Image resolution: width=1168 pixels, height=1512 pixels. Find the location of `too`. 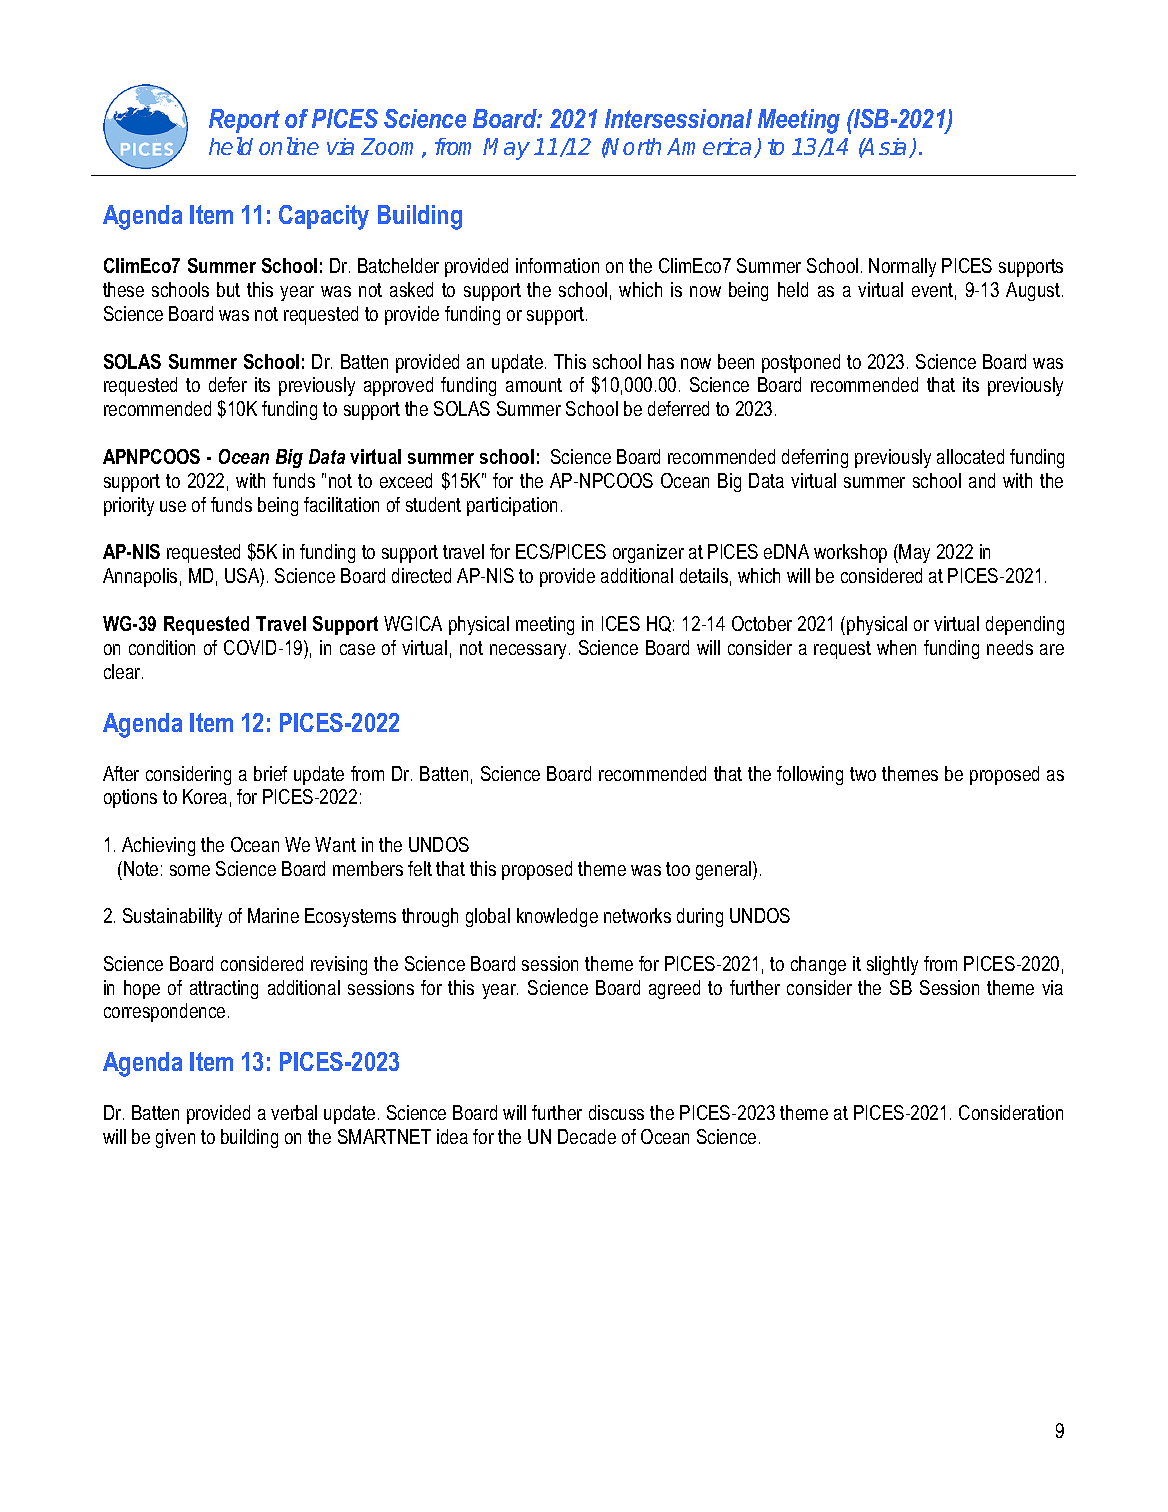

too is located at coordinates (678, 869).
